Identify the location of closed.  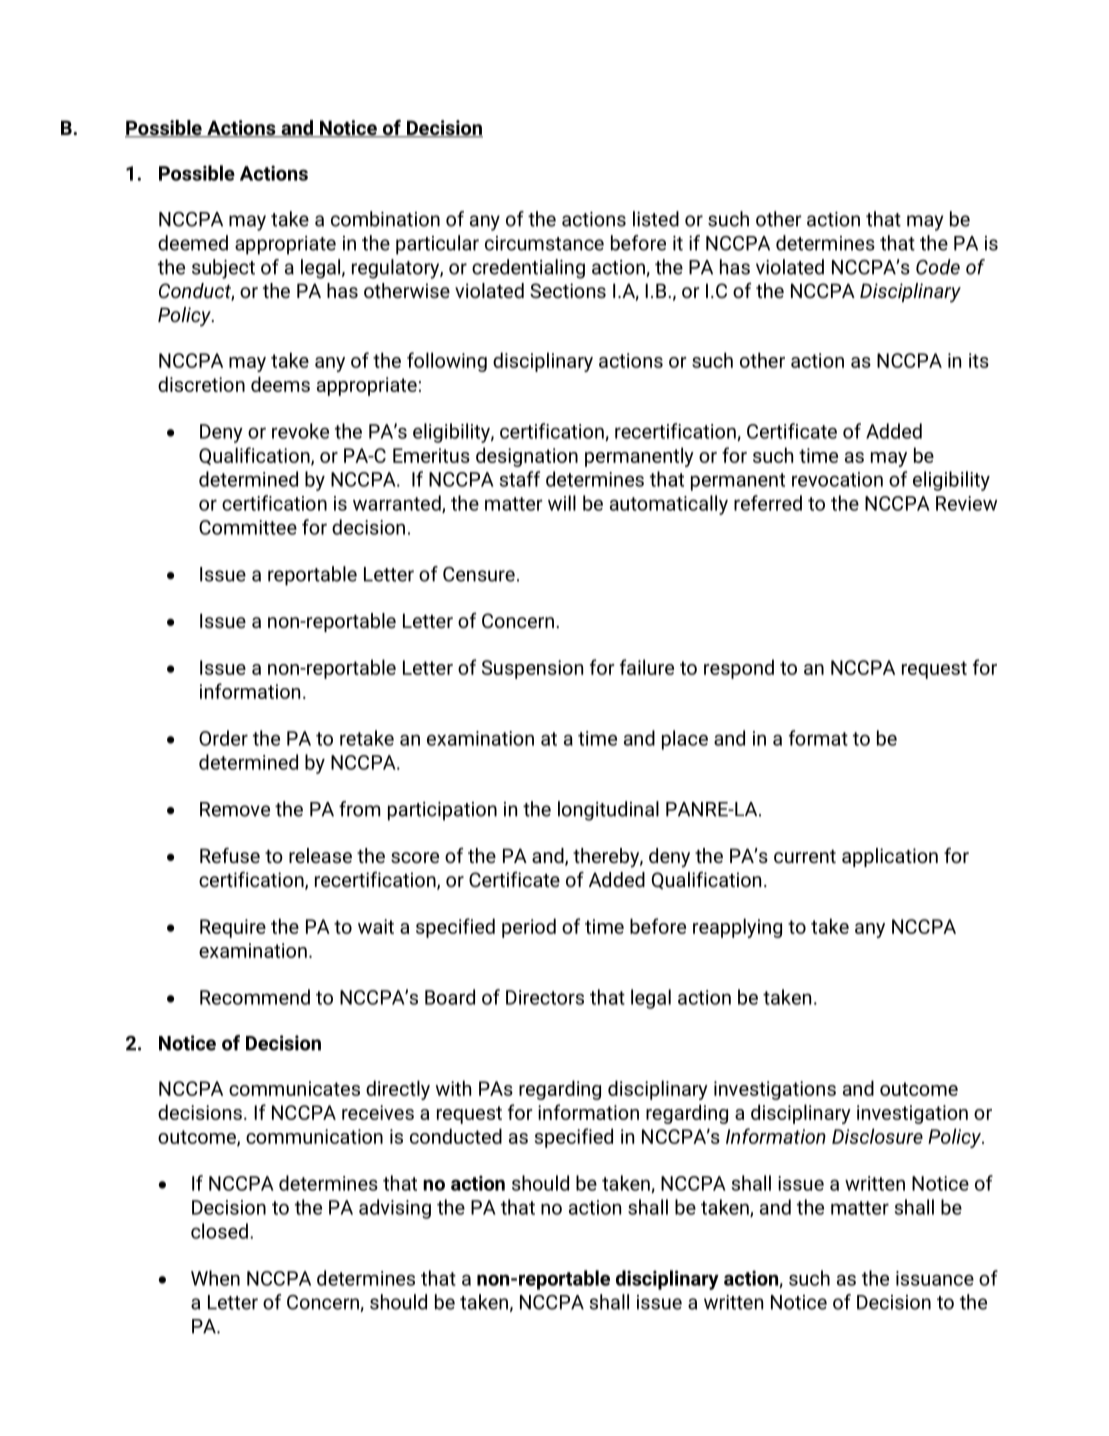
(219, 1231).
